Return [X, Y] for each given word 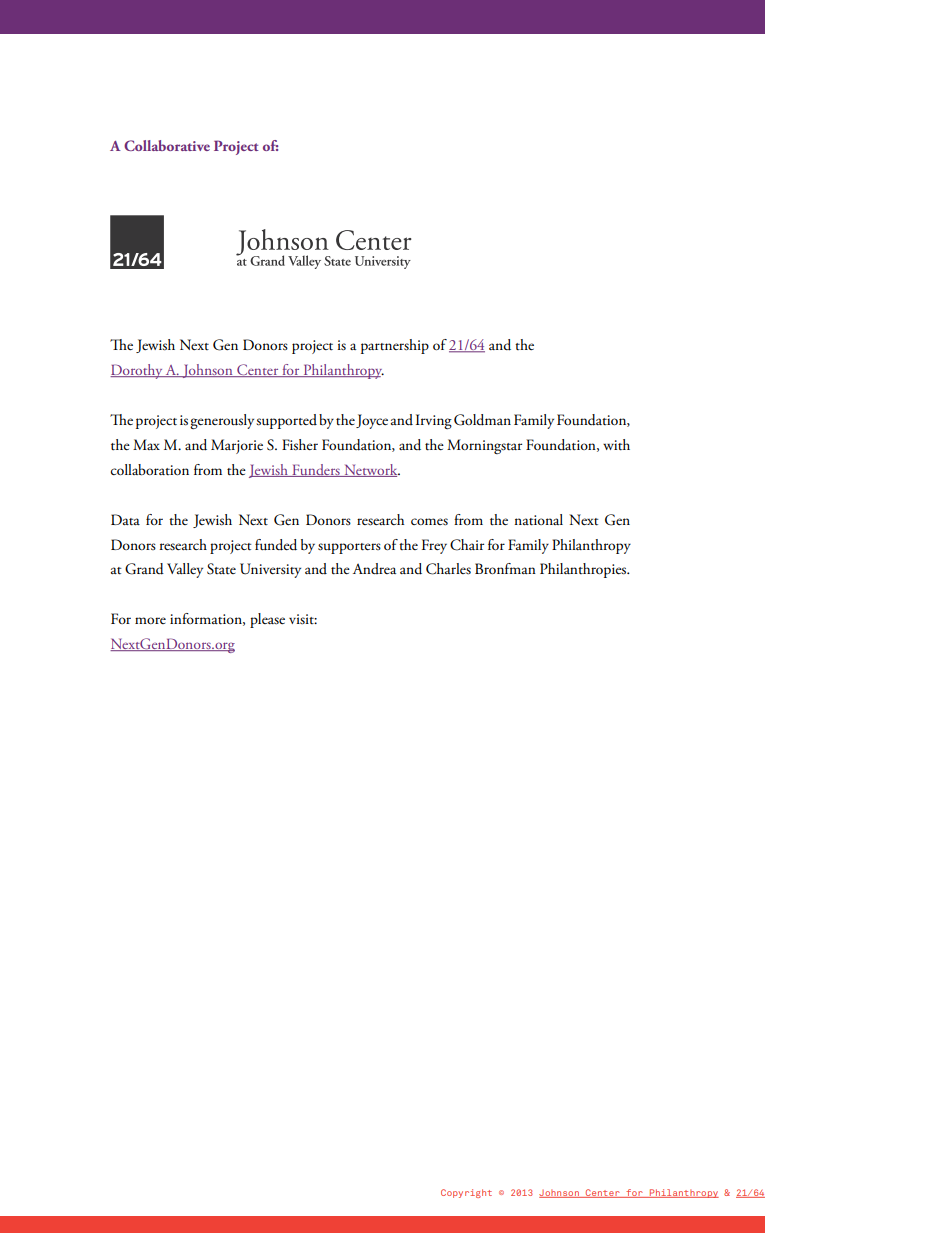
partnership [395, 346]
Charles [448, 569]
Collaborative [167, 145]
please [267, 620]
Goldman [482, 420]
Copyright [466, 1193]
